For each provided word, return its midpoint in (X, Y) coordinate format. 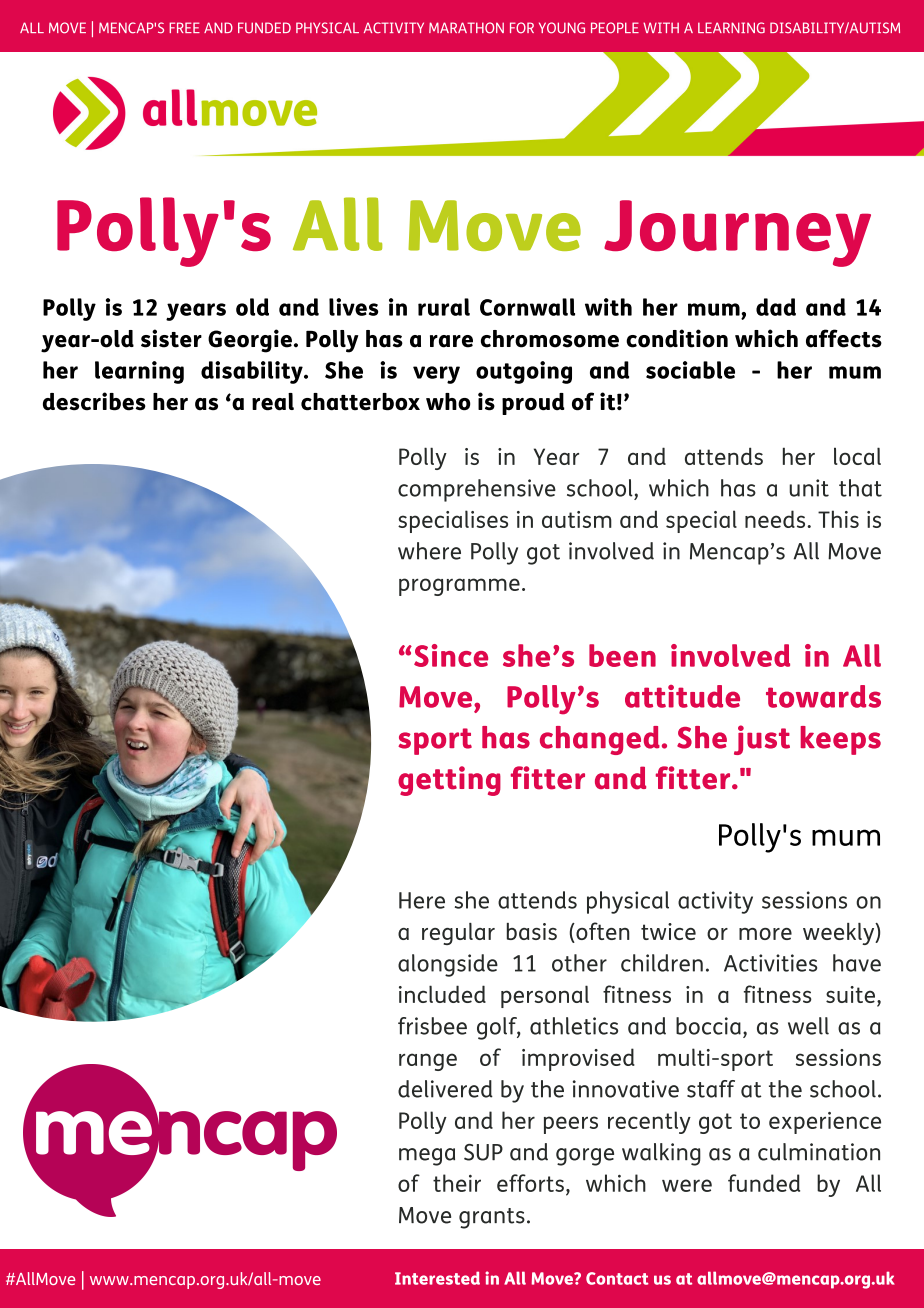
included (442, 994)
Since (451, 655)
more (765, 934)
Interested (437, 1278)
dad (776, 307)
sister (171, 338)
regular (458, 934)
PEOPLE (615, 28)
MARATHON (466, 28)
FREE (184, 27)
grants (492, 1218)
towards (823, 696)
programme (459, 587)
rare (451, 341)
